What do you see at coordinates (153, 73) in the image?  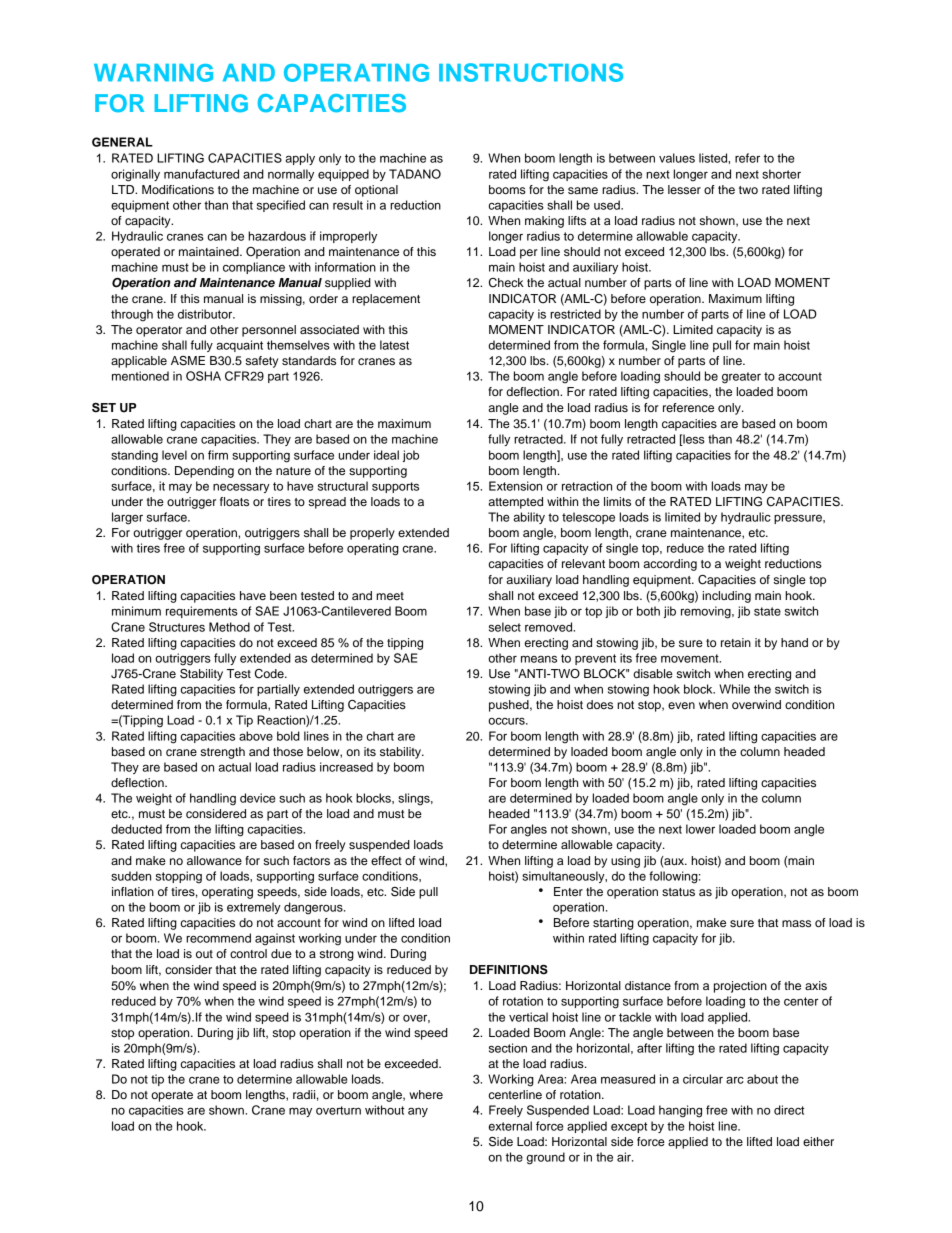 I see `WARNING` at bounding box center [153, 73].
